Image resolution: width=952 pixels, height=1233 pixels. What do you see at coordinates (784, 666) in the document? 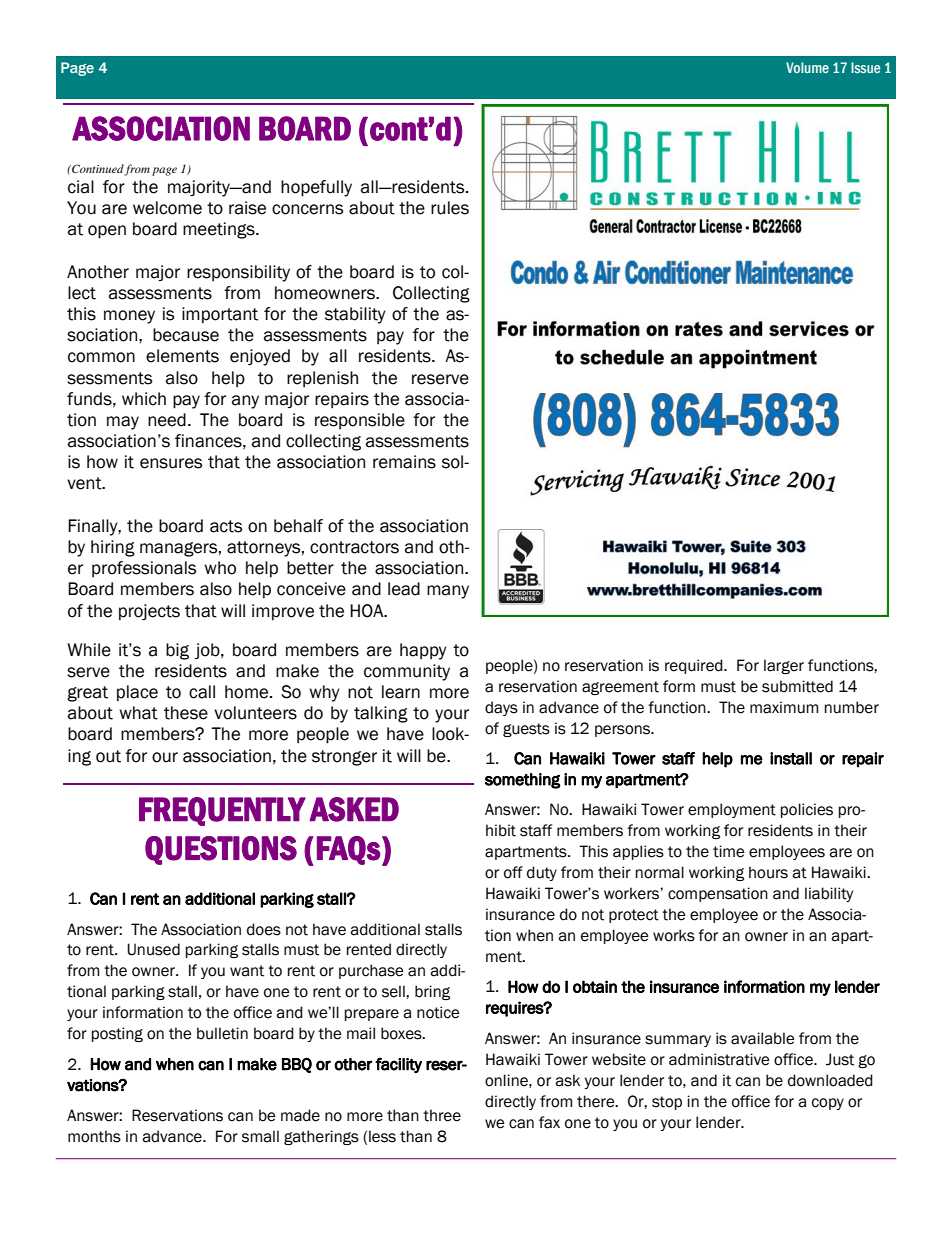
I see `larger` at bounding box center [784, 666].
